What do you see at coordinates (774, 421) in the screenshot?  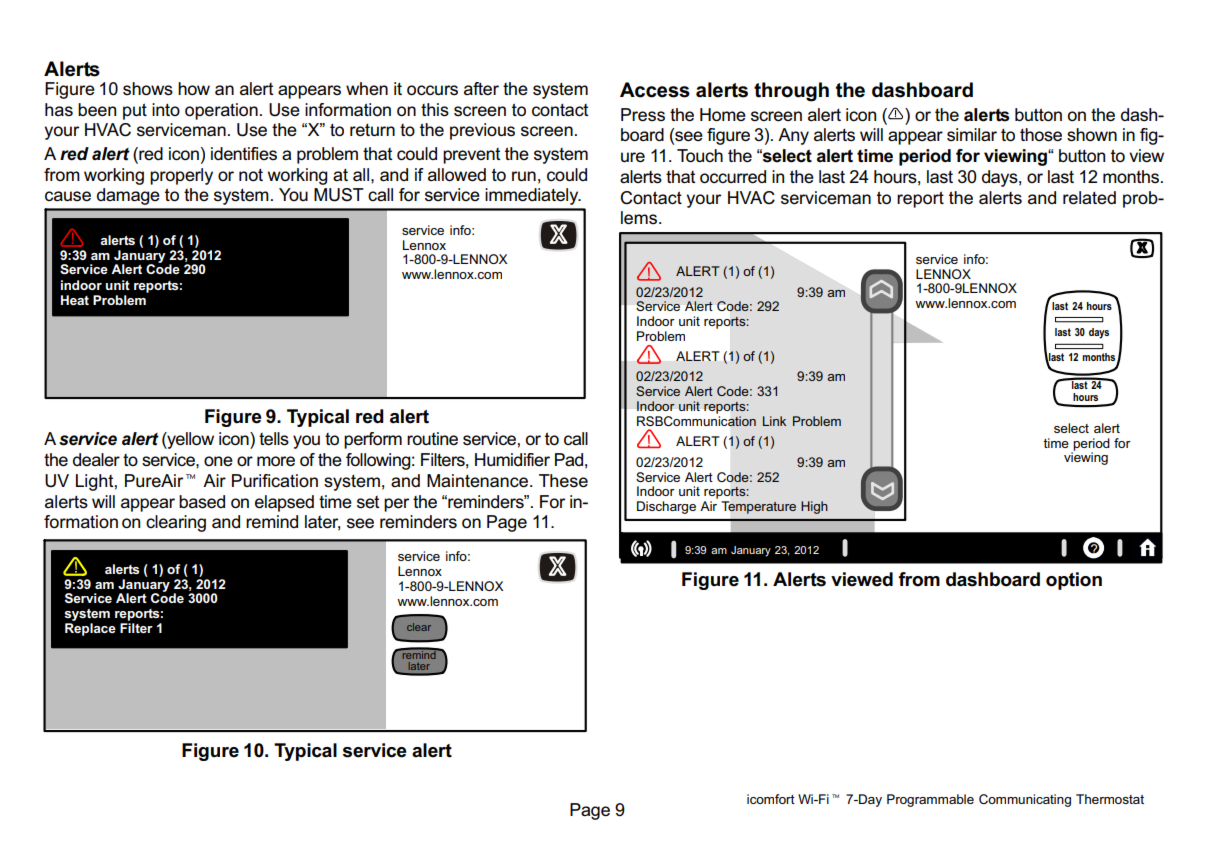 I see `Link` at bounding box center [774, 421].
